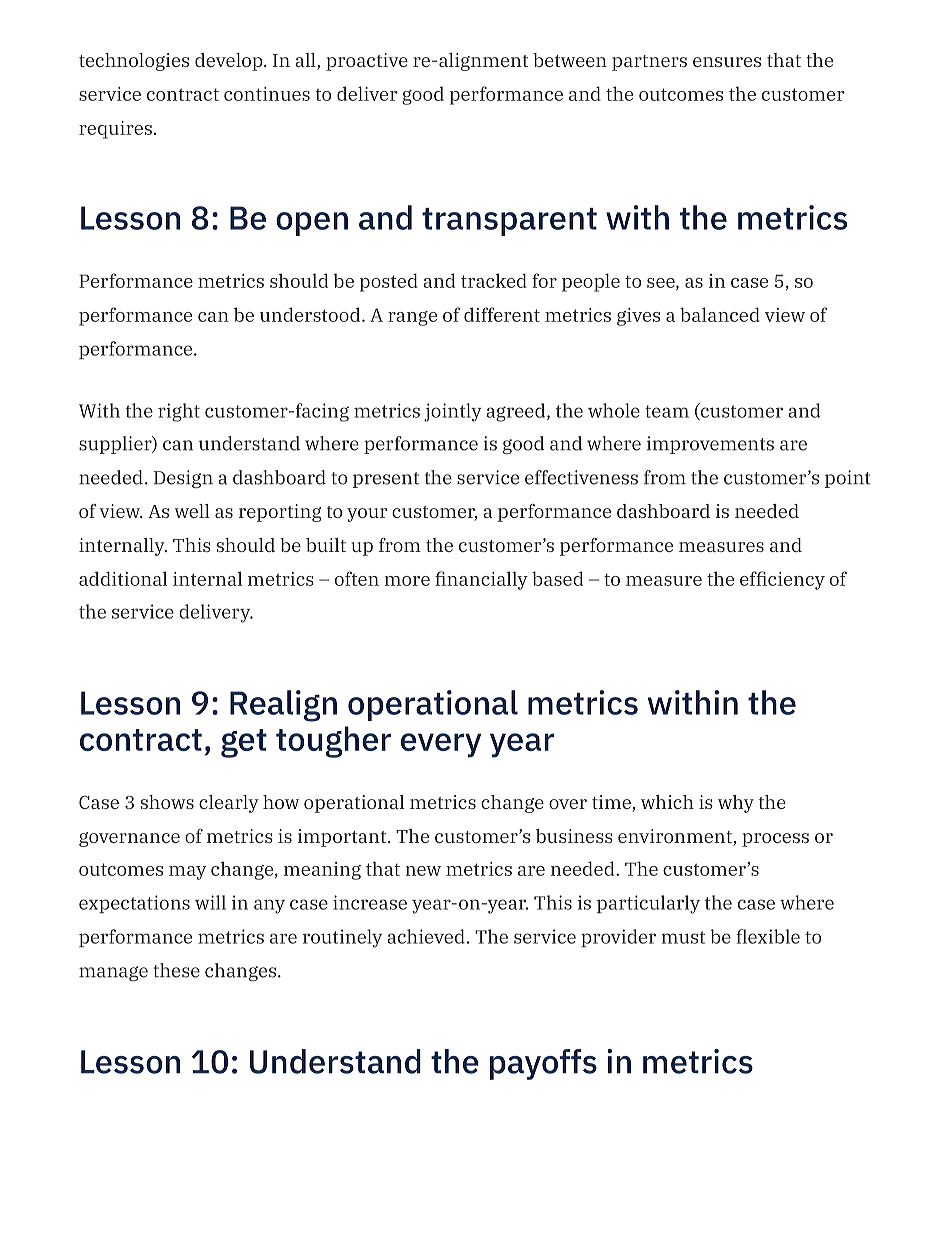 This image has height=1233, width=952. What do you see at coordinates (192, 511) in the image?
I see `well` at bounding box center [192, 511].
